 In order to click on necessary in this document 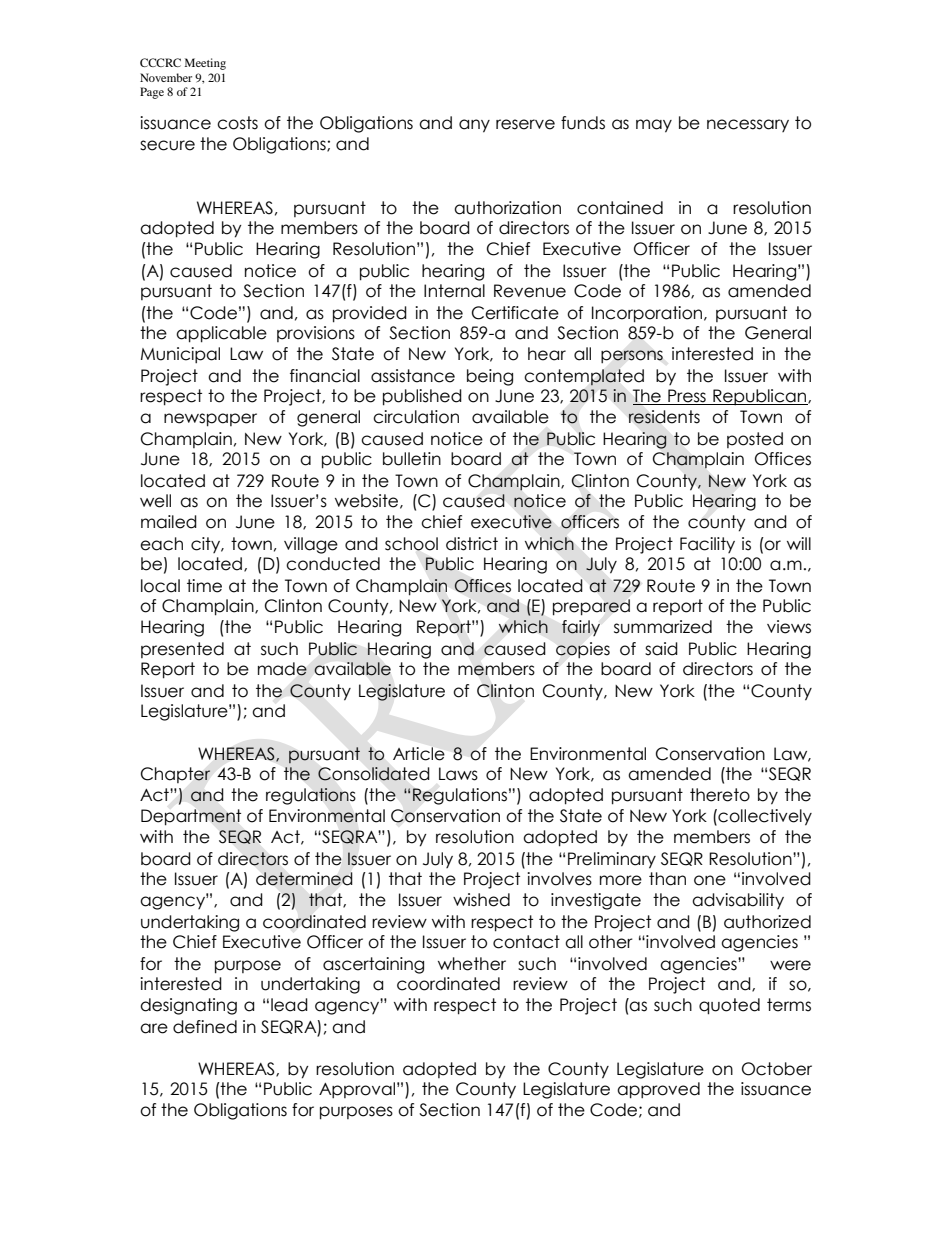, I will do `click(748, 125)`.
